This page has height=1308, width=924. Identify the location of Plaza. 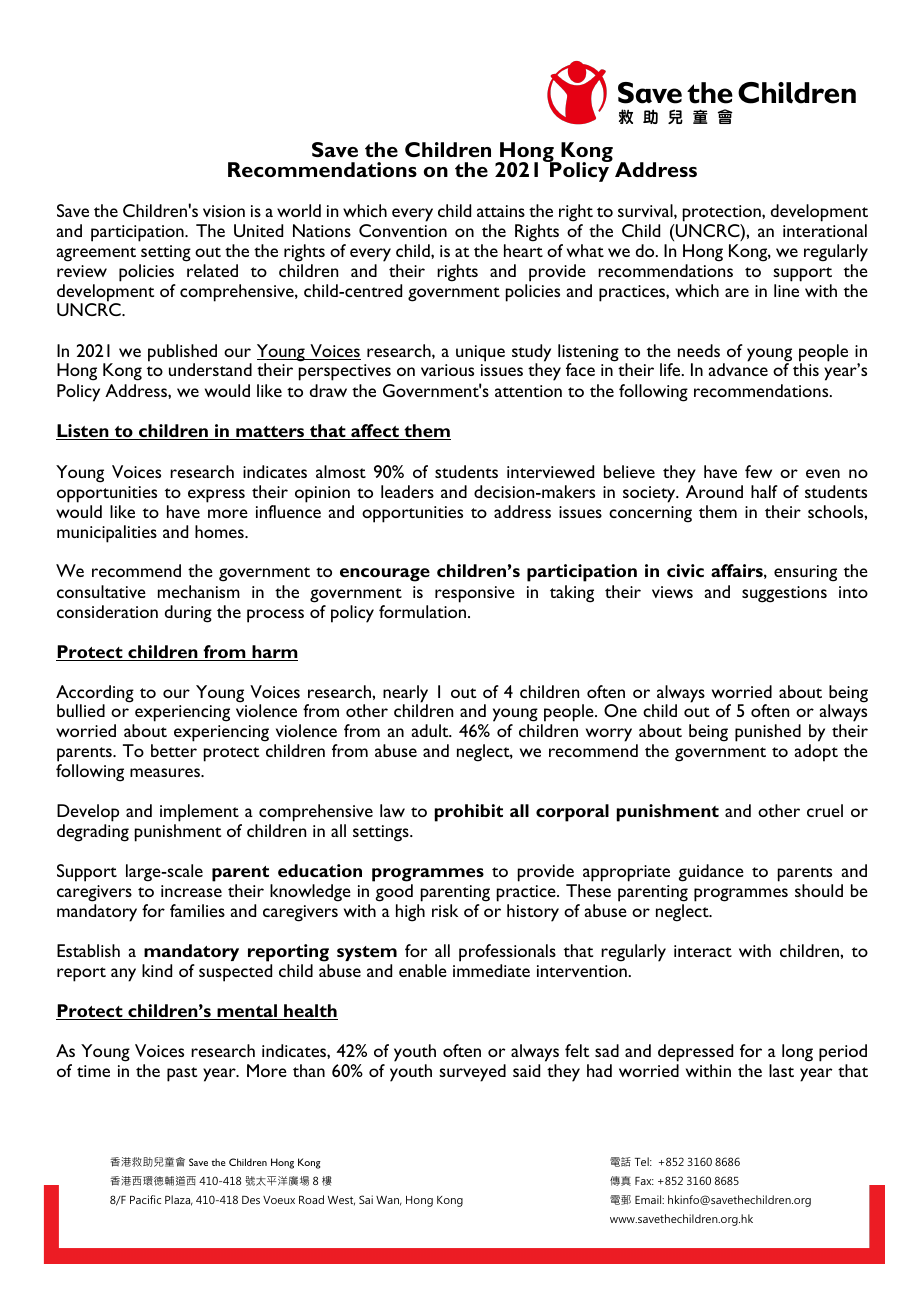
(179, 1200).
